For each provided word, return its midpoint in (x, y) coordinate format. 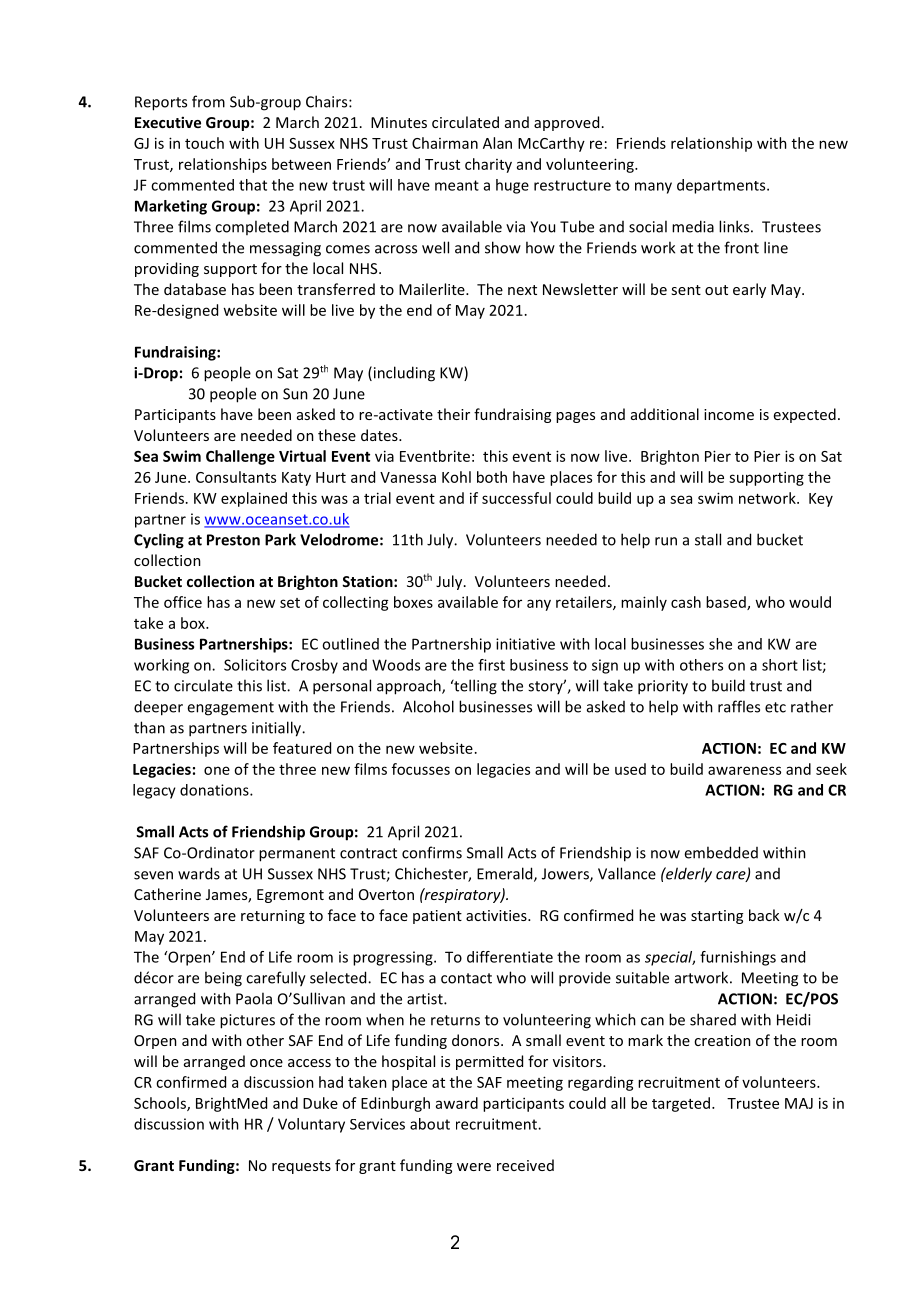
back (764, 915)
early (749, 290)
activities (497, 915)
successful (516, 498)
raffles (739, 706)
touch (204, 143)
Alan (497, 143)
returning (273, 917)
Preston (233, 540)
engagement (230, 709)
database (195, 289)
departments (722, 186)
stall (708, 539)
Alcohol (428, 706)
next (522, 290)
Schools (161, 1104)
